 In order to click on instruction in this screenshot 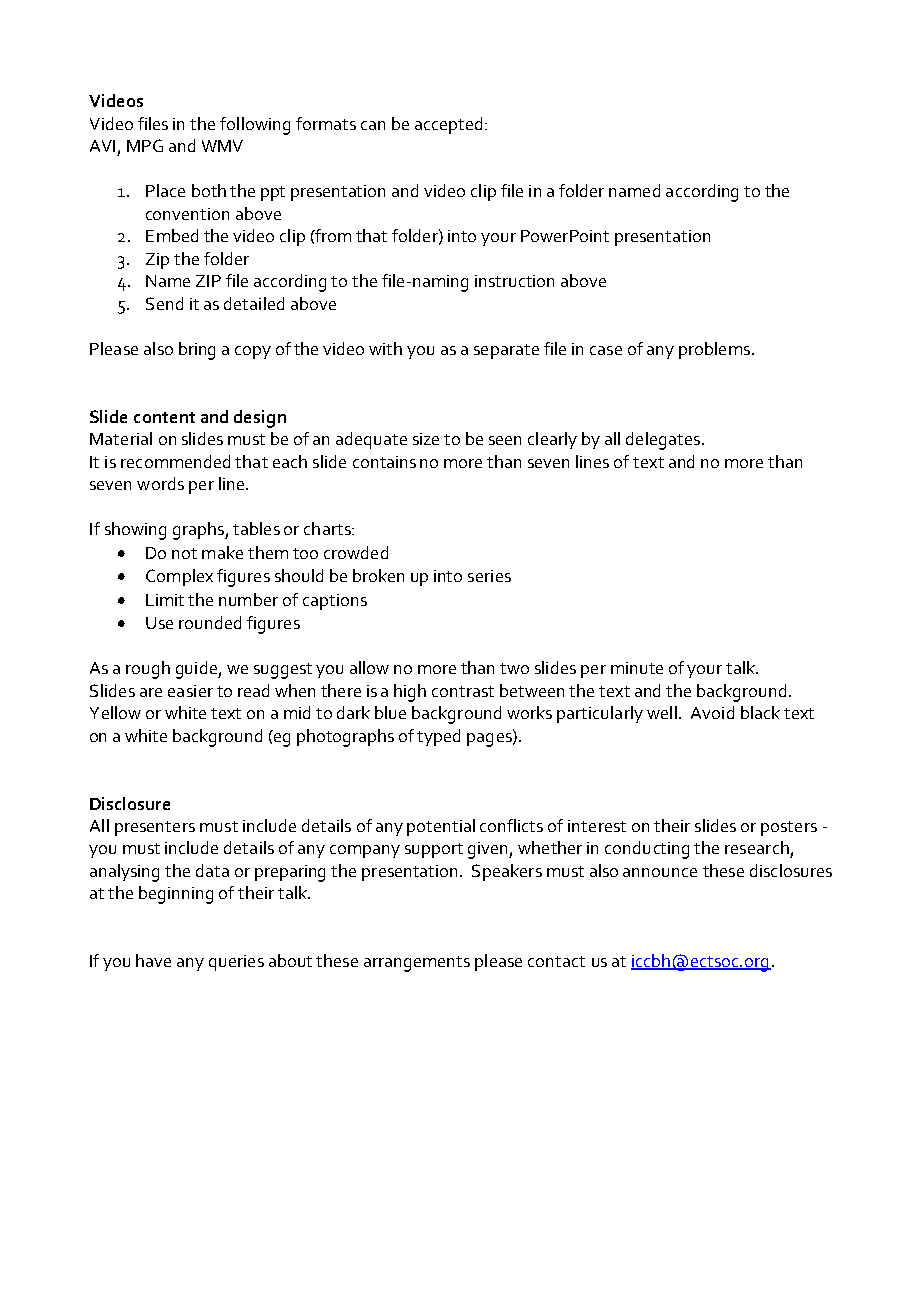, I will do `click(514, 281)`.
